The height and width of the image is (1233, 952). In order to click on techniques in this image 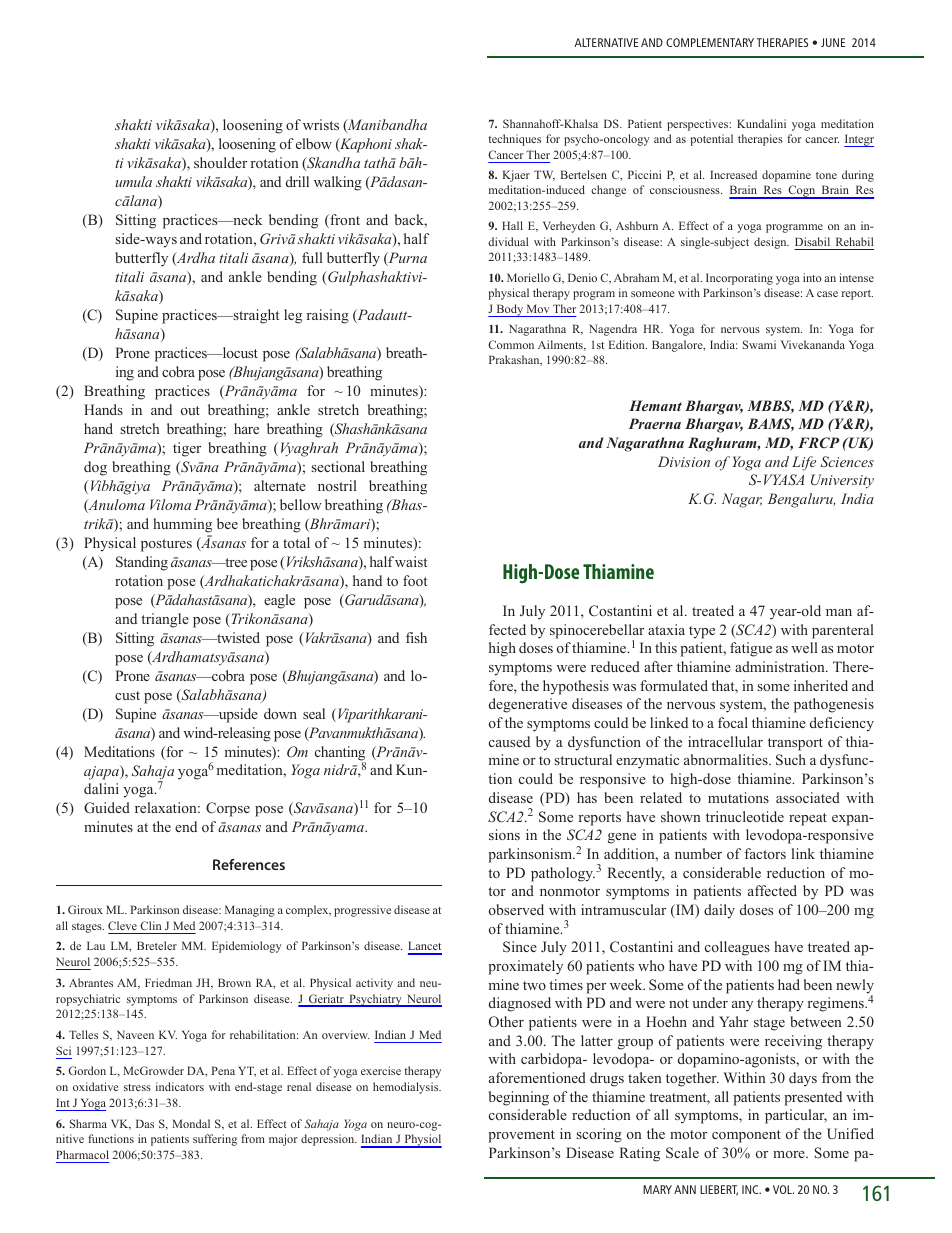, I will do `click(514, 140)`.
